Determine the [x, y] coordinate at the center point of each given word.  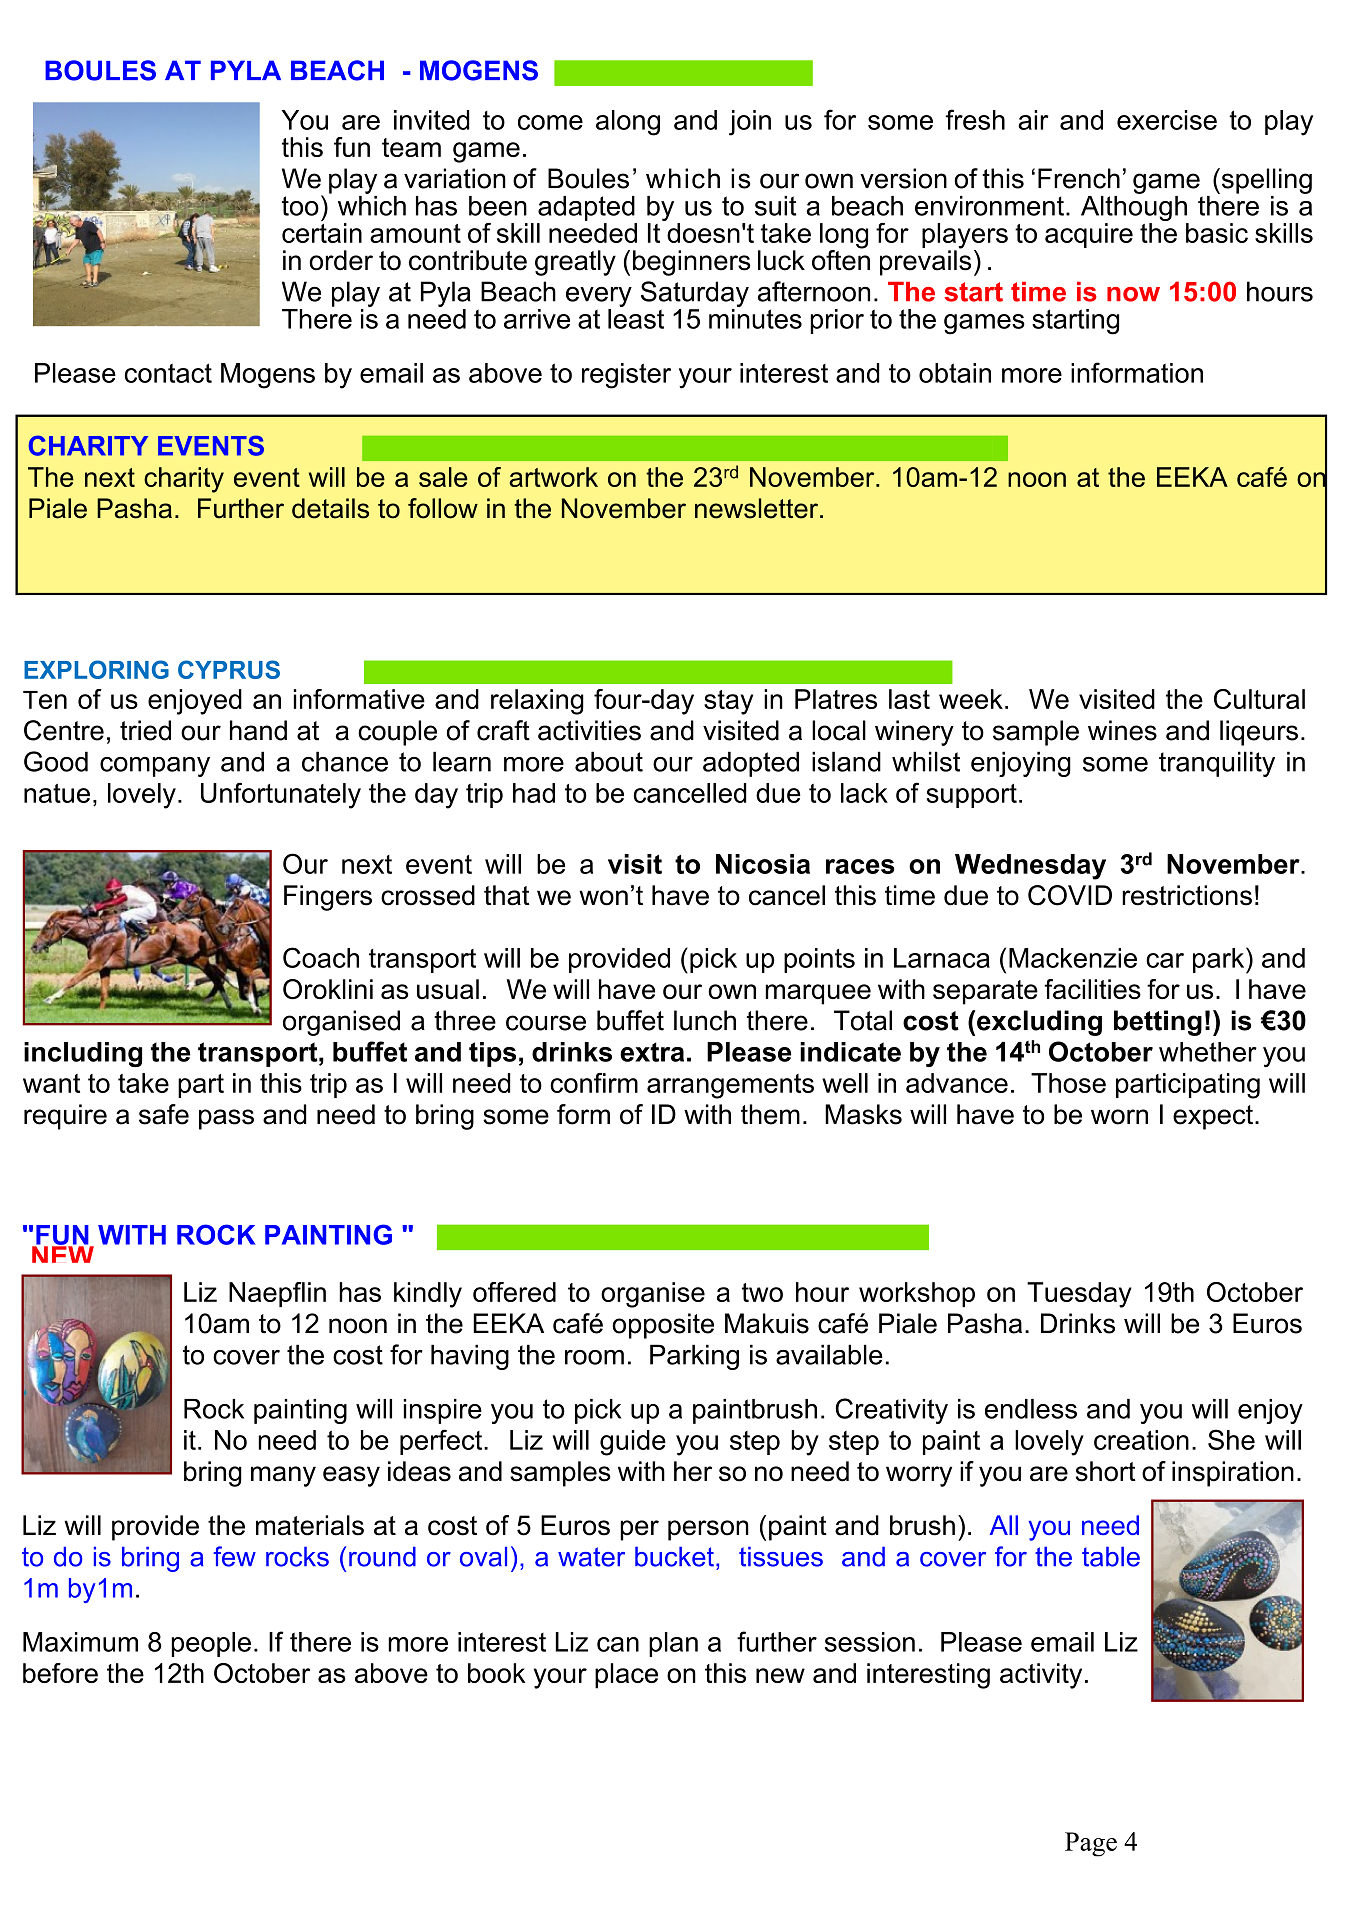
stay [728, 702]
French [1079, 178]
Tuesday [1079, 1295]
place [626, 1676]
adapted [586, 208]
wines [1122, 730]
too [300, 206]
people [211, 1644]
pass [226, 1119]
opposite [663, 1326]
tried [145, 730]
